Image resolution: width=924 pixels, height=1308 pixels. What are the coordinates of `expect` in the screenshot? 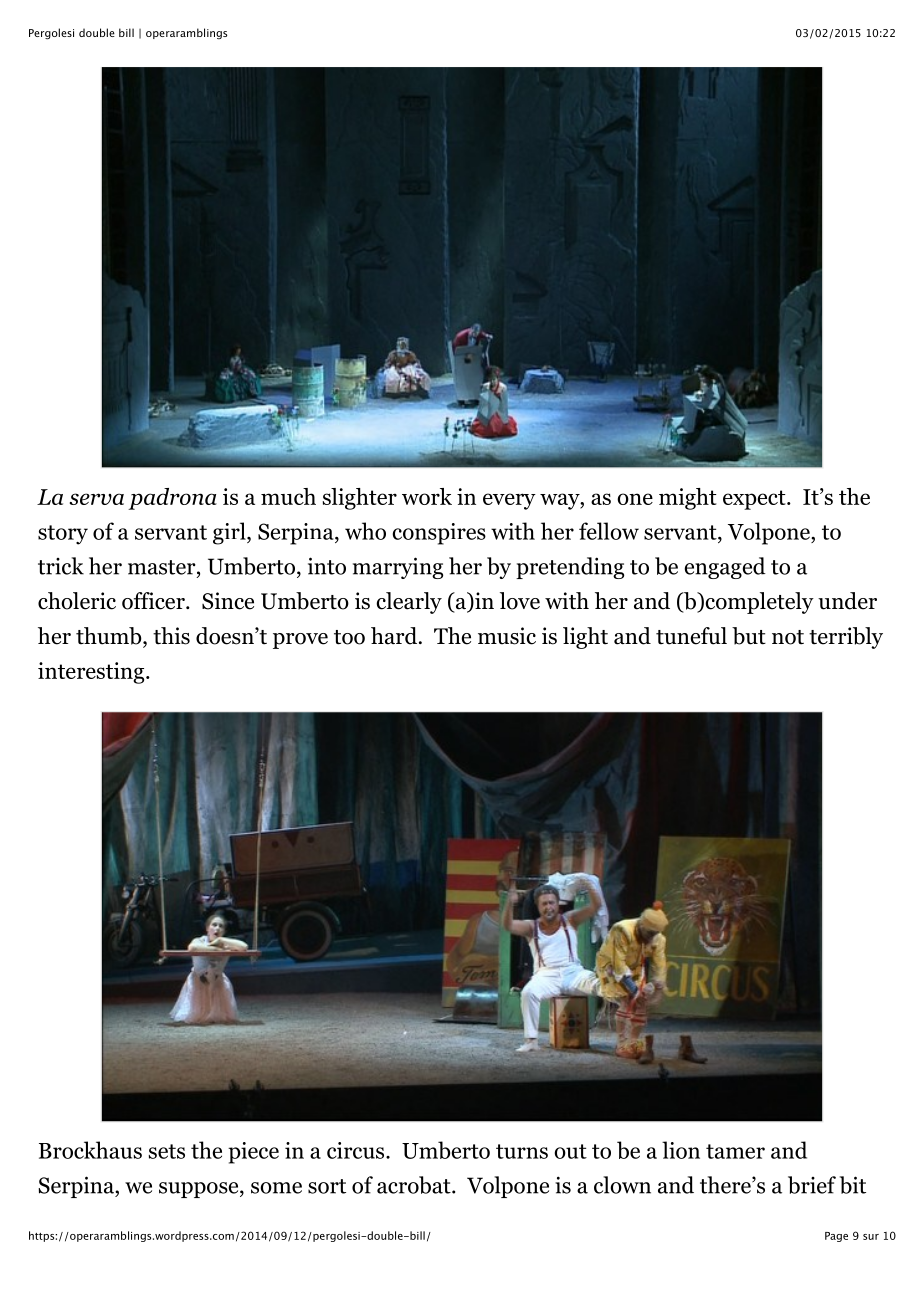 It's located at (755, 500).
